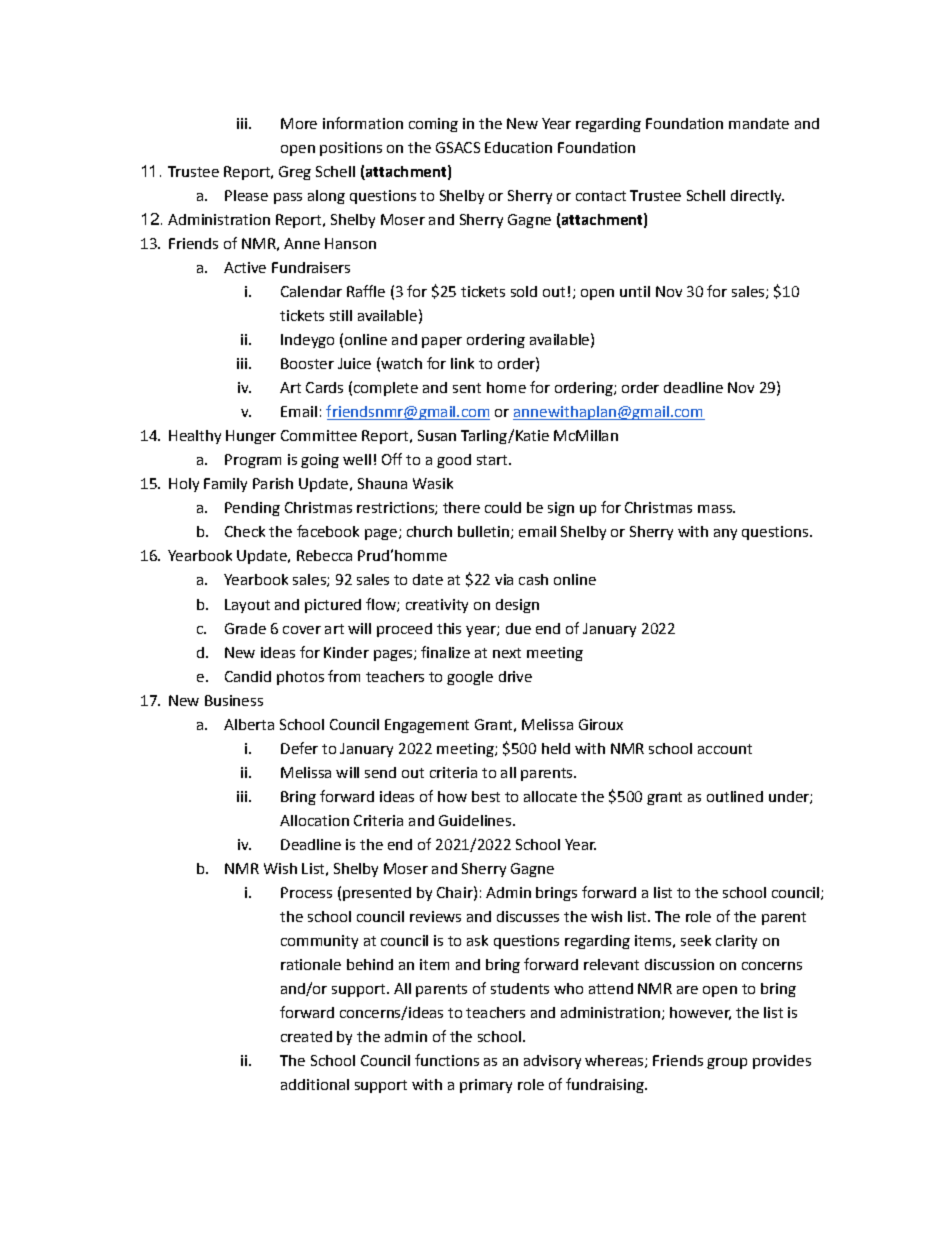 The height and width of the image is (1233, 952). Describe the element at coordinates (518, 147) in the image. I see `Education` at that location.
